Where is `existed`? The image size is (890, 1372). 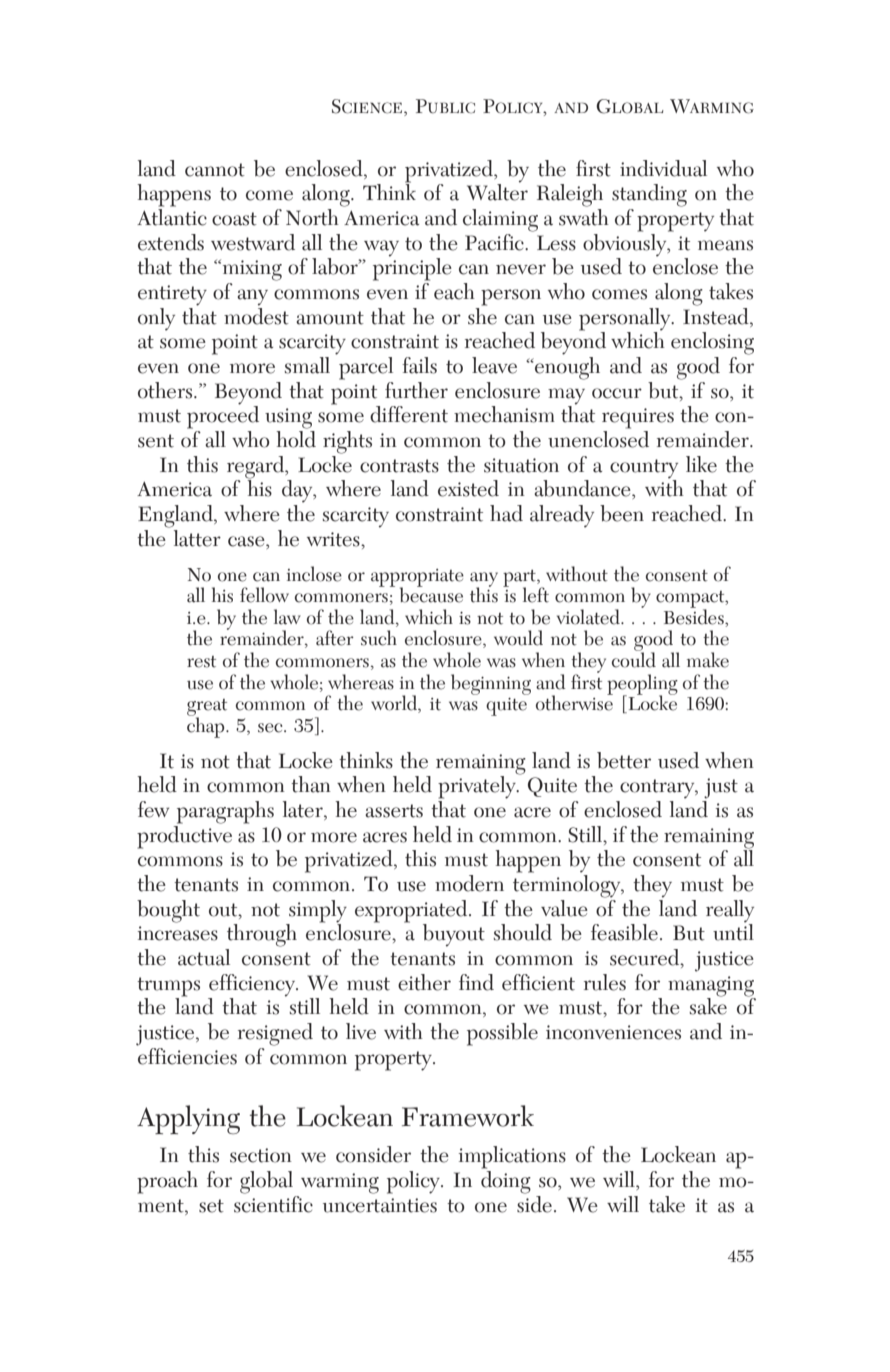 existed is located at coordinates (468, 488).
